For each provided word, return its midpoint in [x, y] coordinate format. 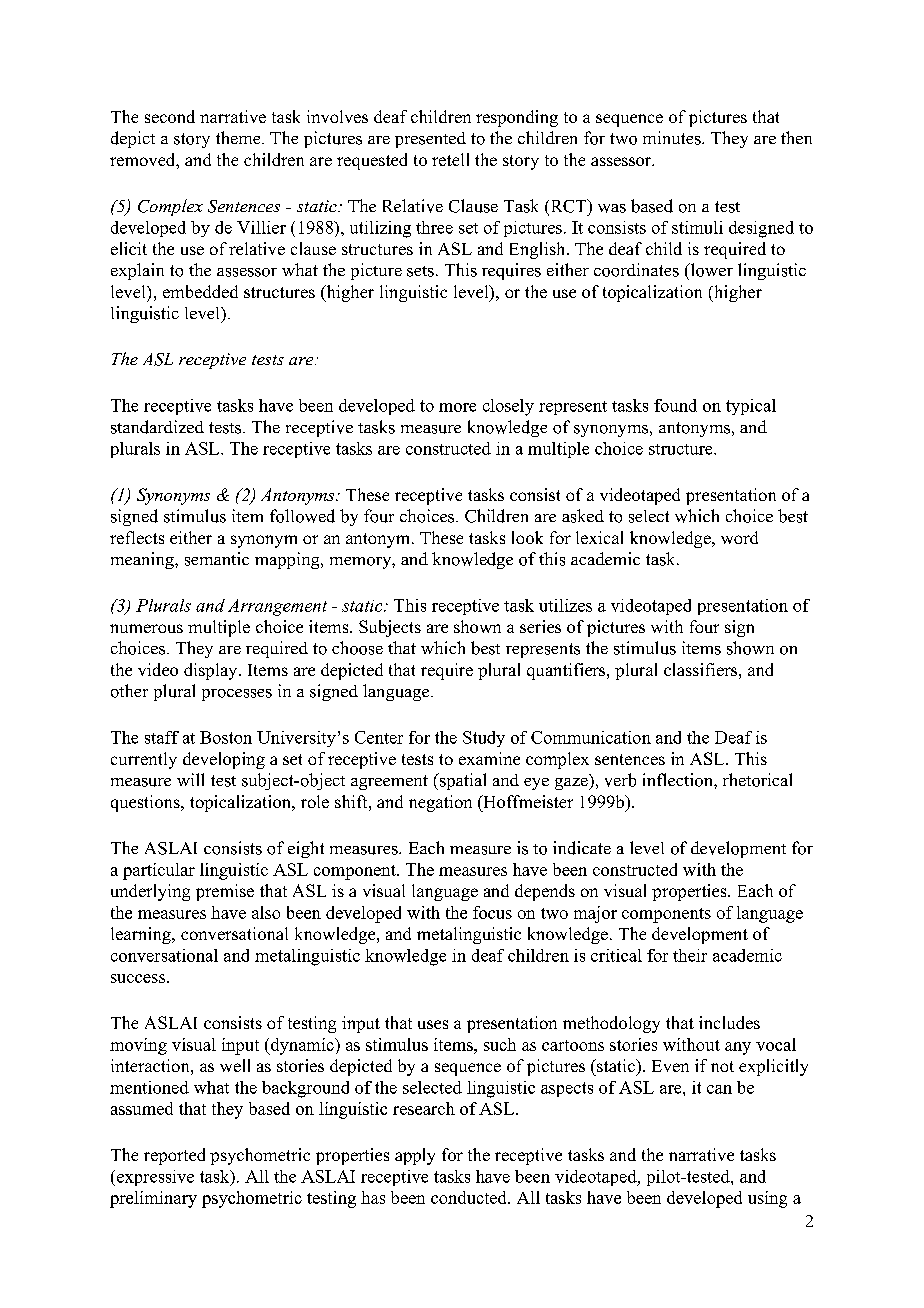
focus [492, 912]
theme [239, 137]
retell [450, 159]
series [540, 626]
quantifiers [567, 671]
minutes [673, 138]
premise [225, 892]
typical [751, 407]
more [457, 407]
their [690, 955]
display [212, 671]
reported [174, 1156]
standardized [157, 427]
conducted [470, 1197]
